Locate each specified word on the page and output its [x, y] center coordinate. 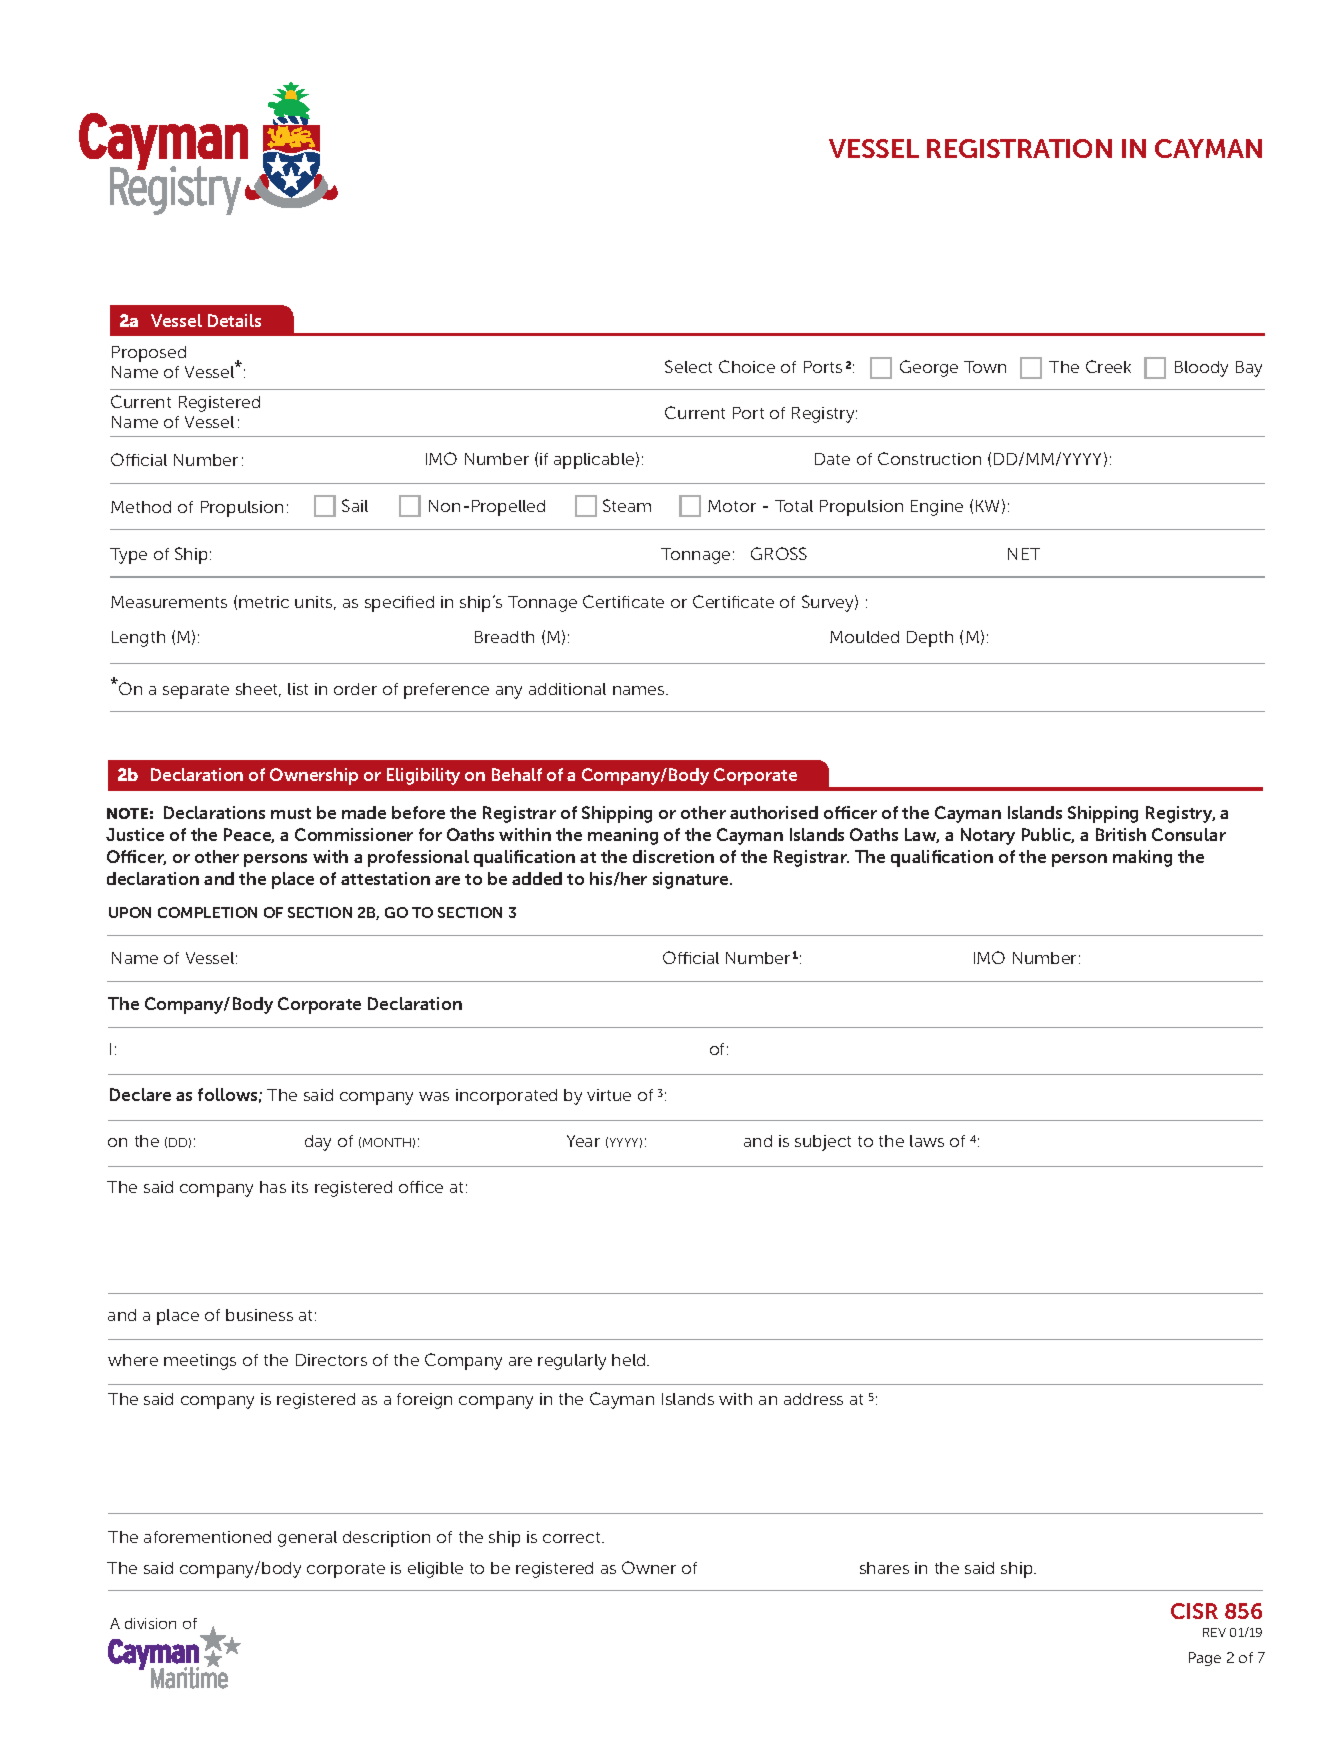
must [291, 813]
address [813, 1399]
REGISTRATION [1019, 148]
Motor [732, 506]
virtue [609, 1095]
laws [927, 1141]
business [259, 1315]
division [150, 1623]
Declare [140, 1094]
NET [1024, 554]
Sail [355, 505]
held [630, 1360]
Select [688, 366]
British [1121, 834]
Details [234, 320]
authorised [774, 812]
